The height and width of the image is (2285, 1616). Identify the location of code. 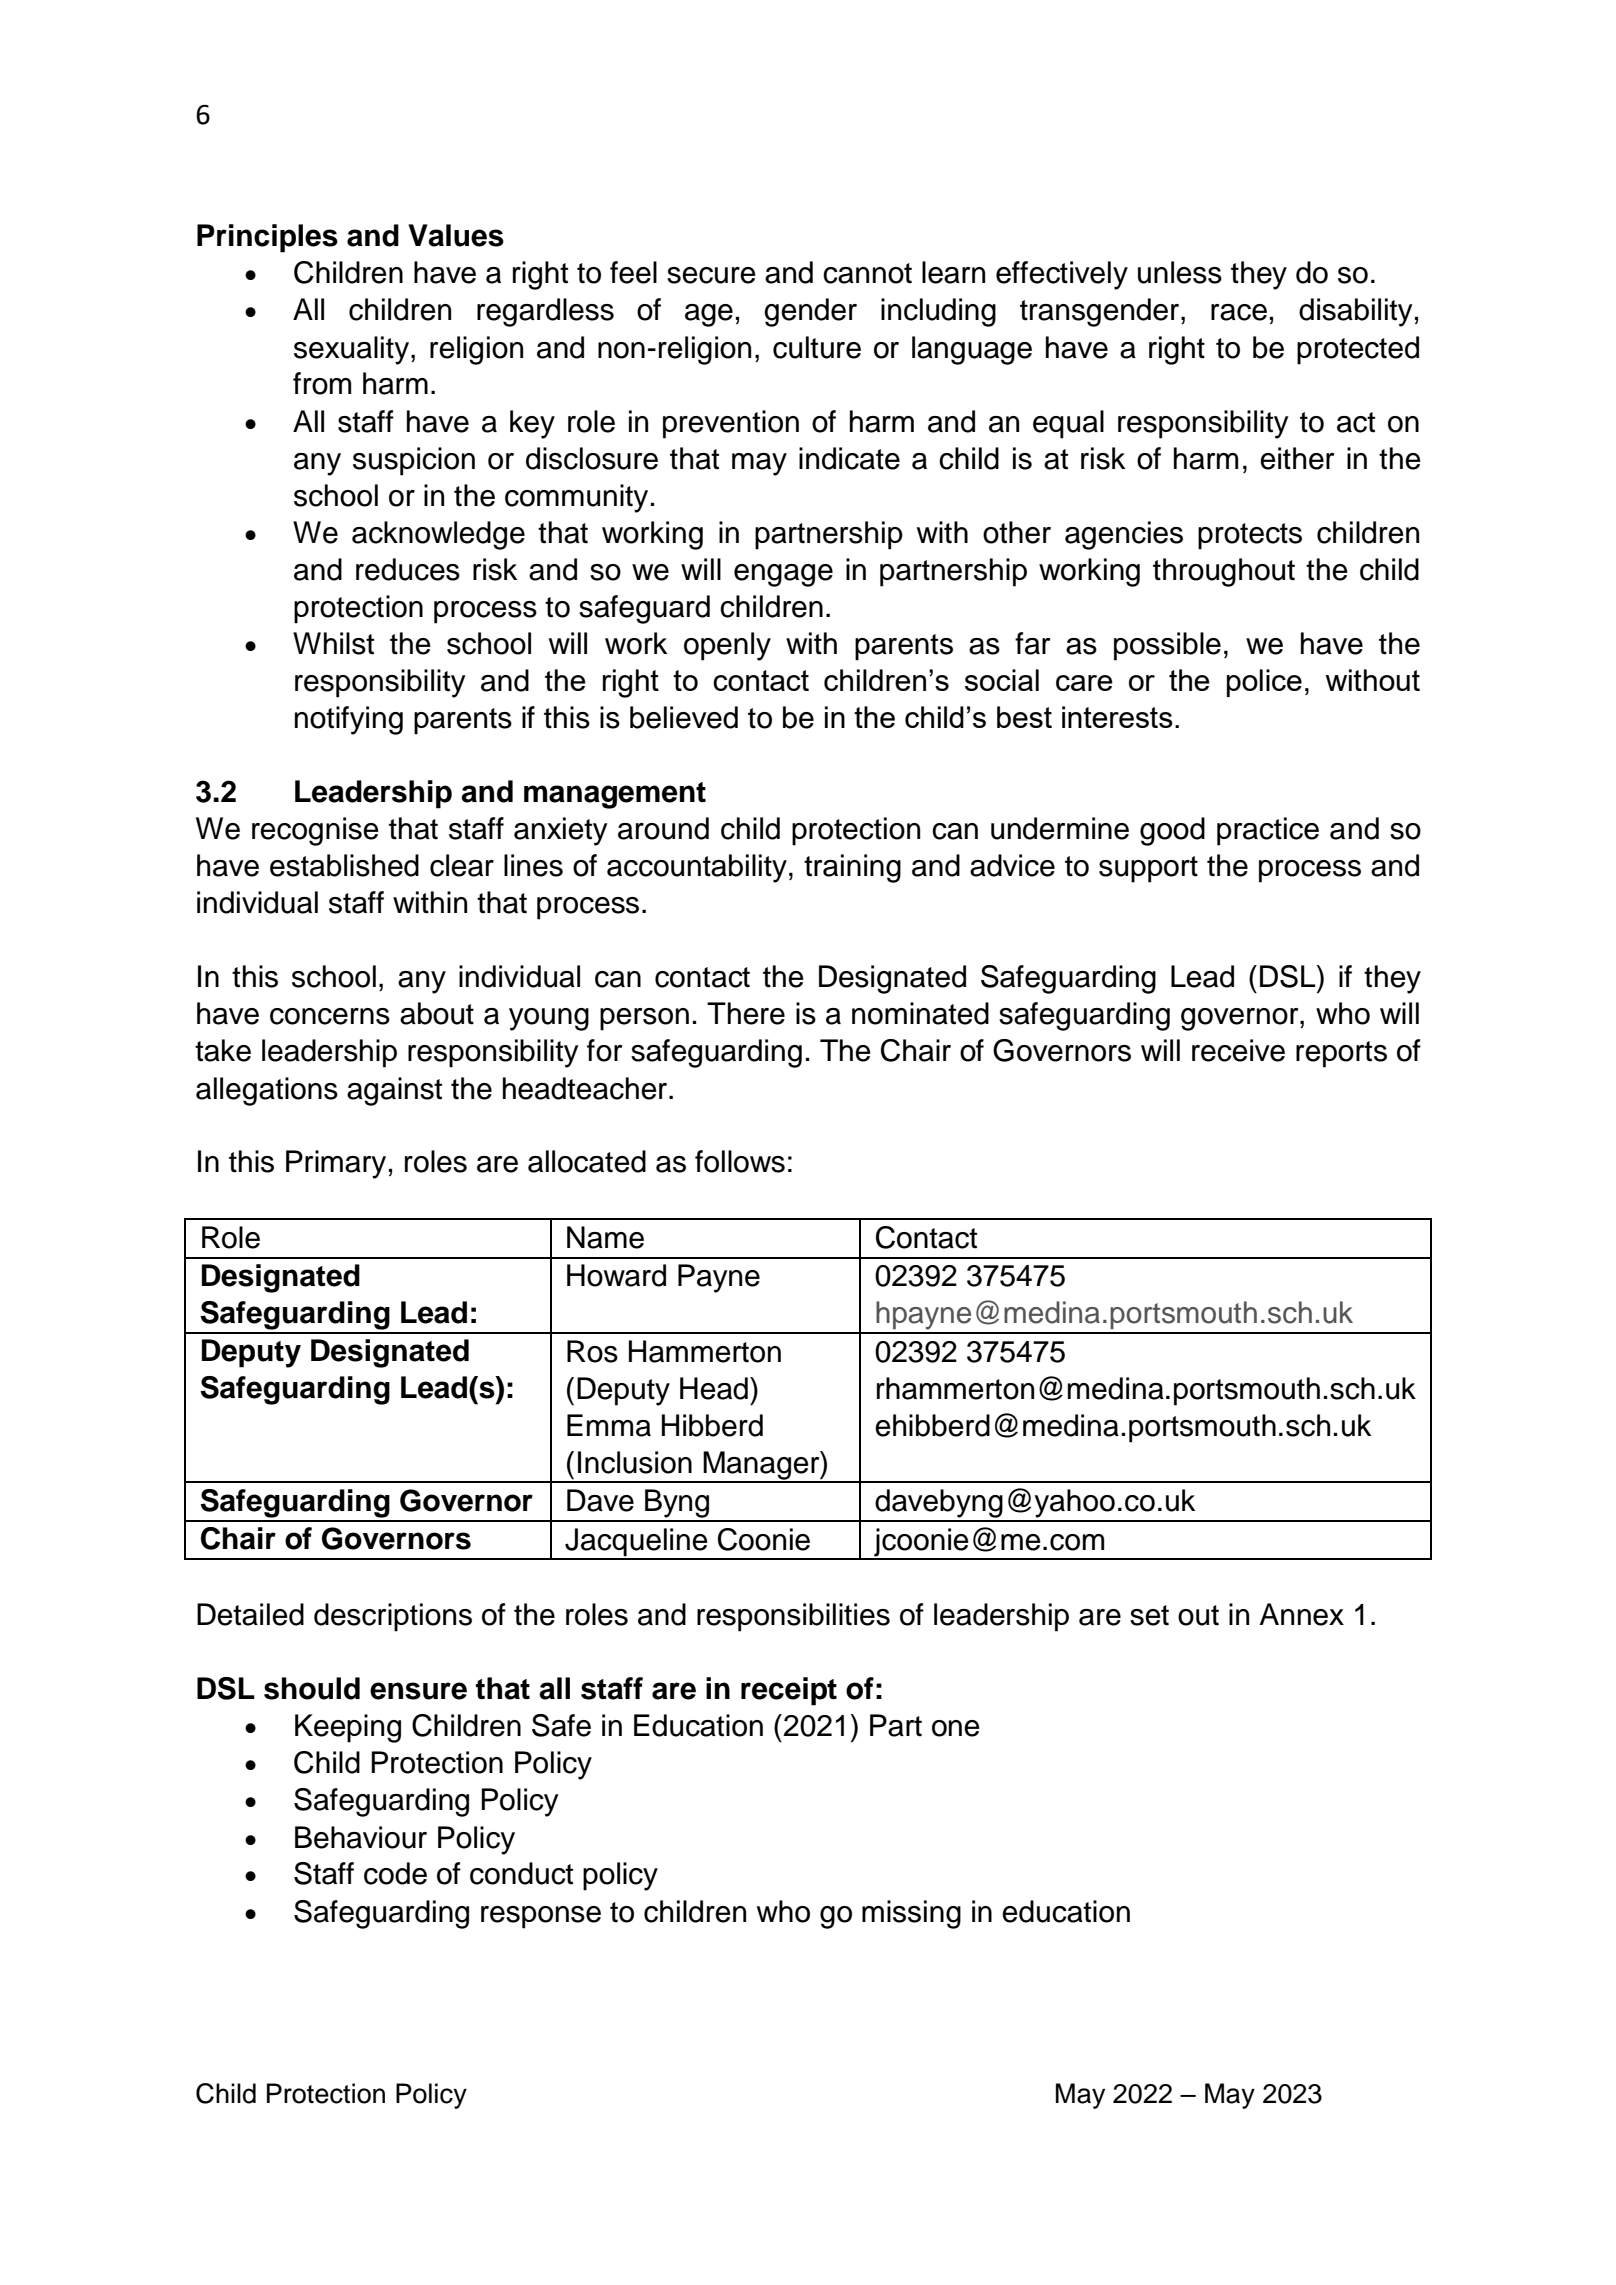
(395, 1873).
